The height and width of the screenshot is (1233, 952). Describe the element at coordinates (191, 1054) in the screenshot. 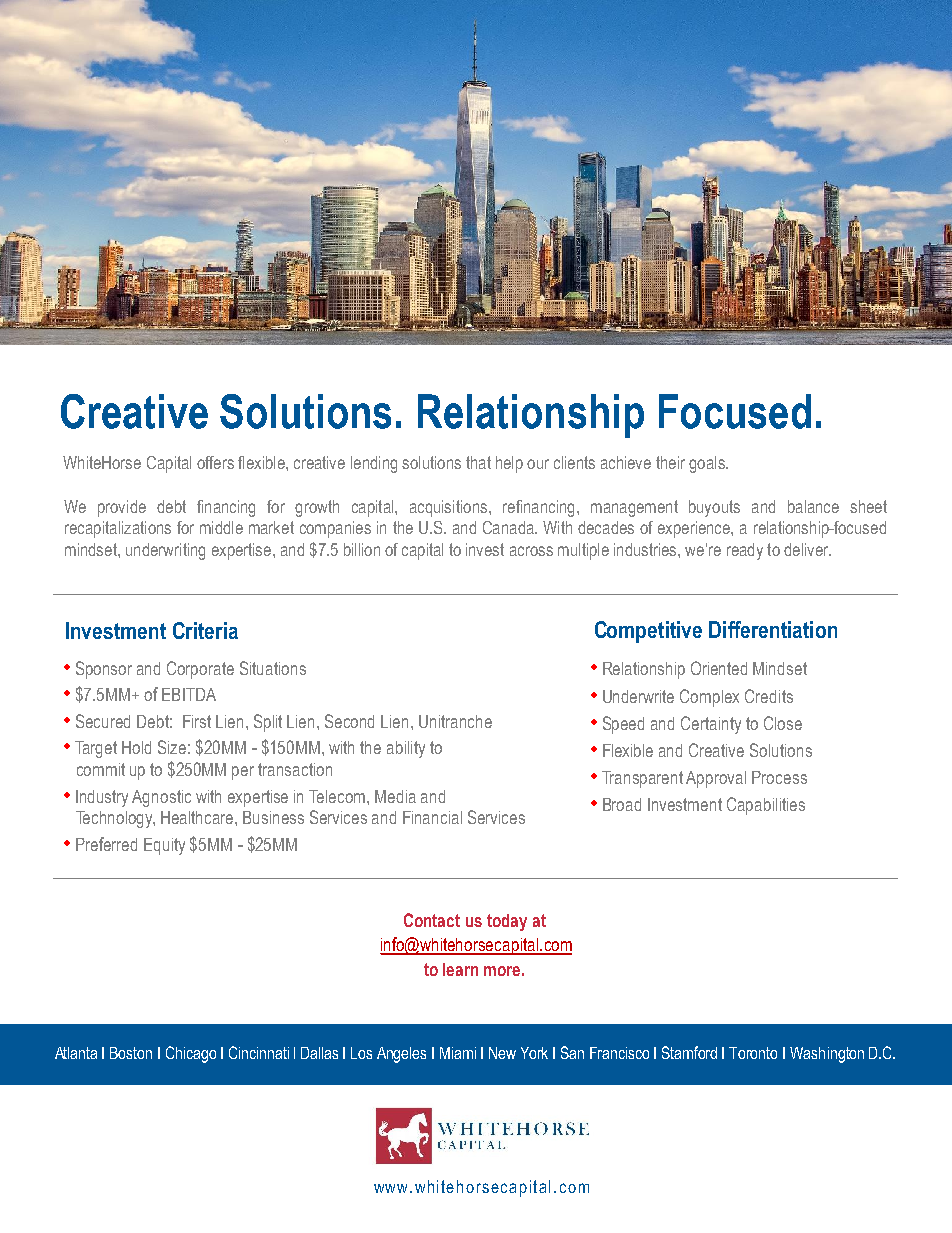

I see `Chicago` at that location.
